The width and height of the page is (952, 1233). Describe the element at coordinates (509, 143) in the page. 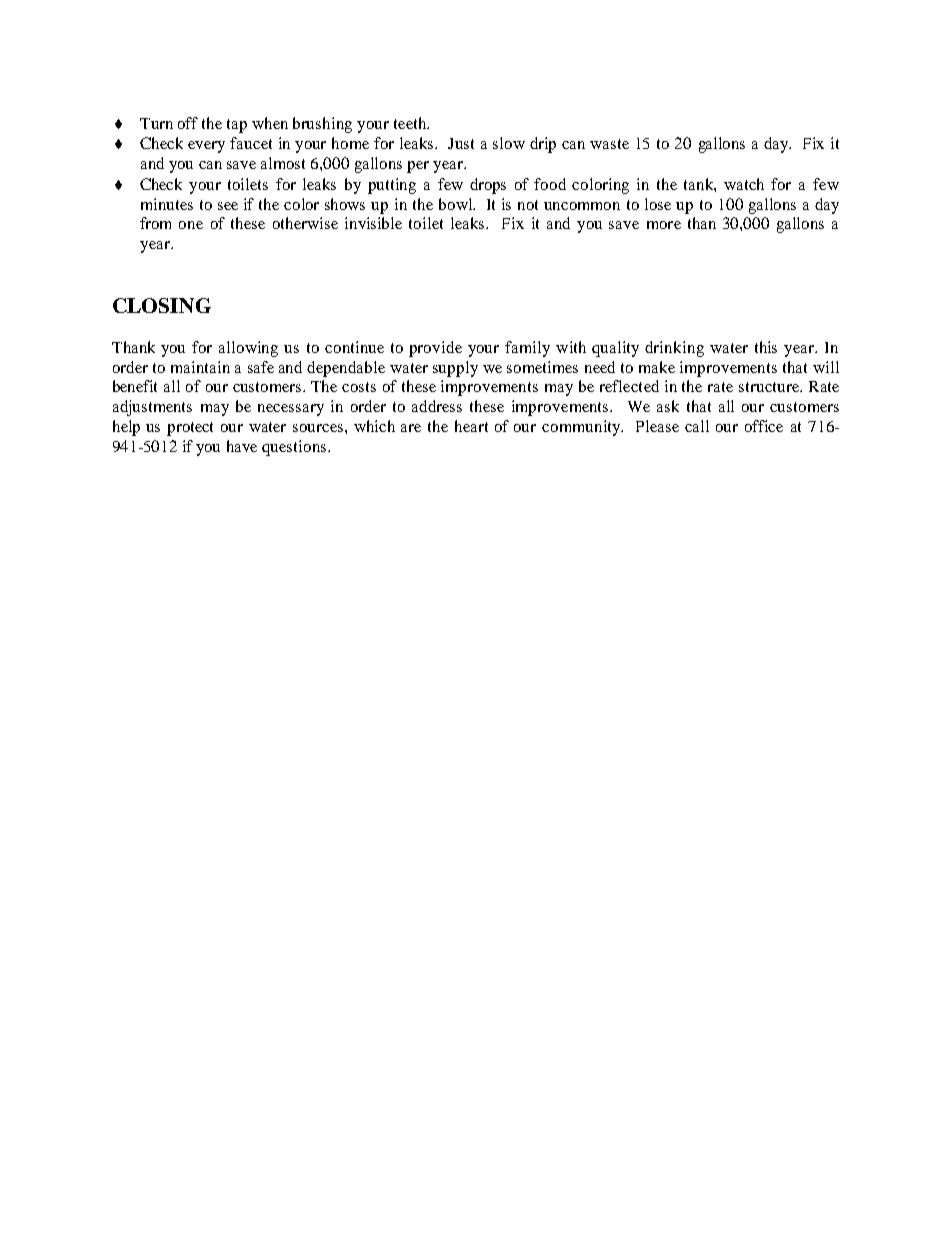

I see `slow` at that location.
